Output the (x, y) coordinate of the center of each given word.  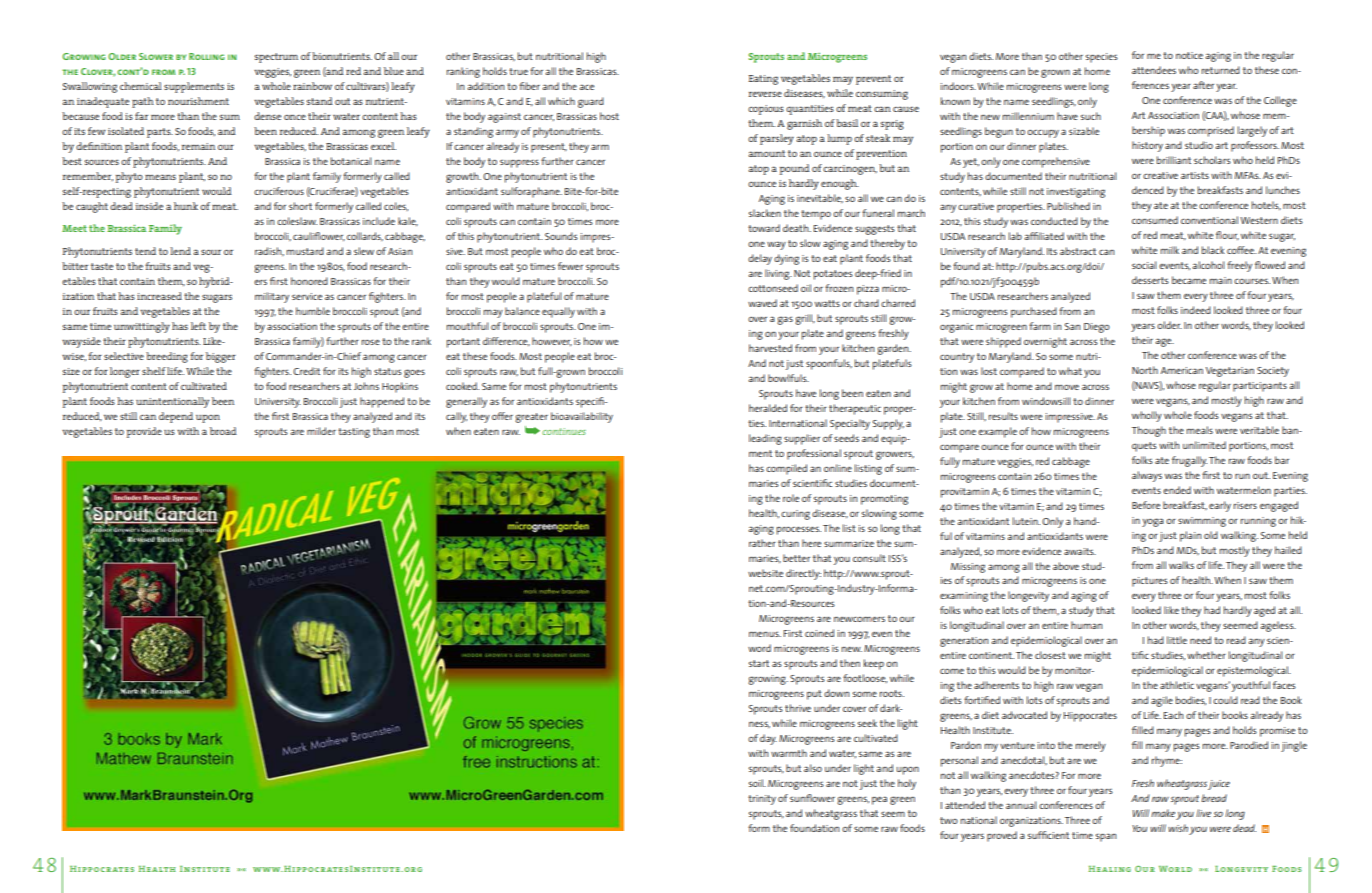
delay (760, 259)
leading (765, 439)
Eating (763, 80)
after (1203, 85)
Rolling (207, 56)
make (1163, 813)
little (1177, 640)
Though (1149, 431)
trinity (762, 800)
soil (757, 783)
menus (765, 634)
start (759, 663)
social (1144, 265)
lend (180, 251)
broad (223, 431)
